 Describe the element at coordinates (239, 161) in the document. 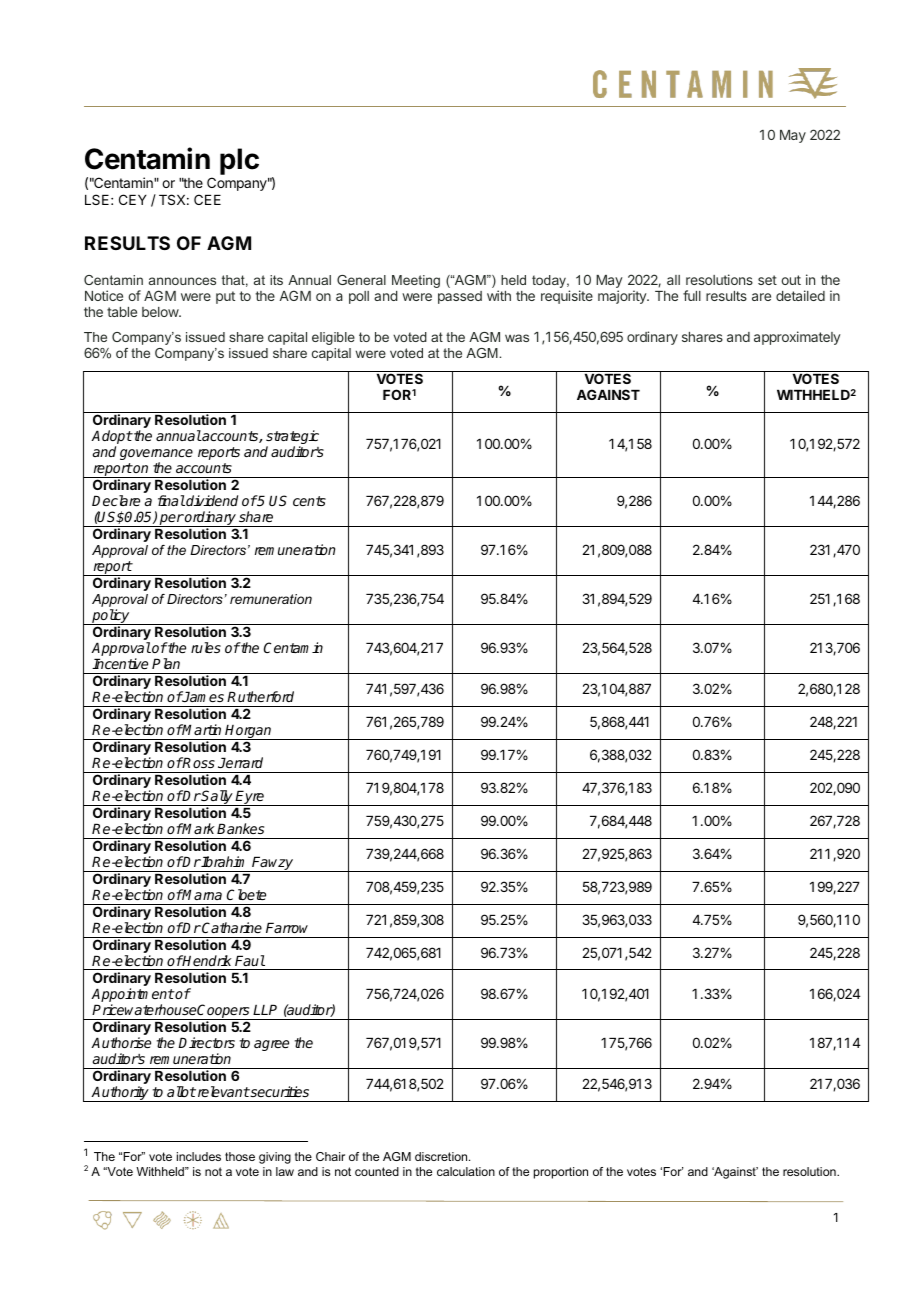

I see `plc` at that location.
